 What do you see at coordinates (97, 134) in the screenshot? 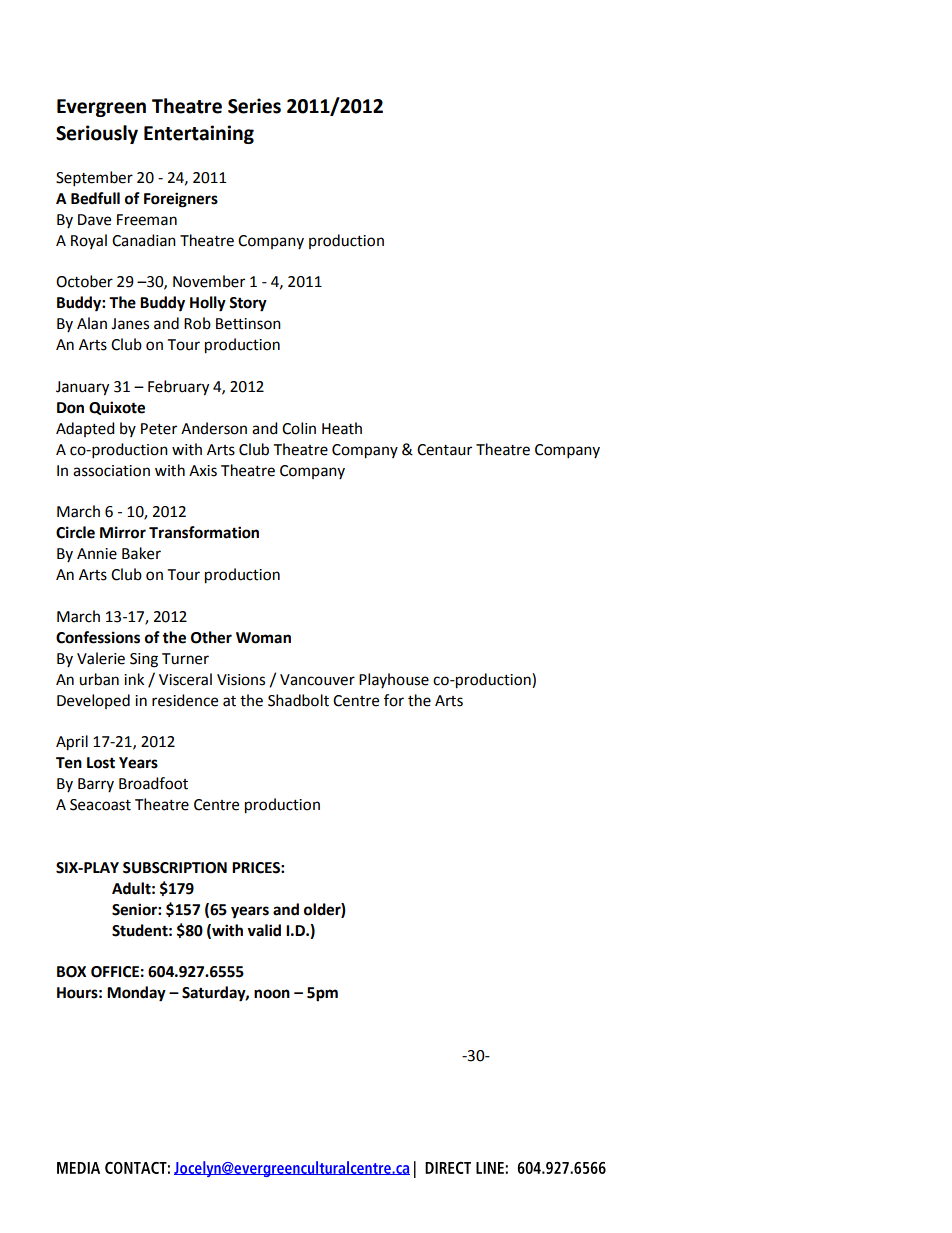
I see `Seriously` at bounding box center [97, 134].
